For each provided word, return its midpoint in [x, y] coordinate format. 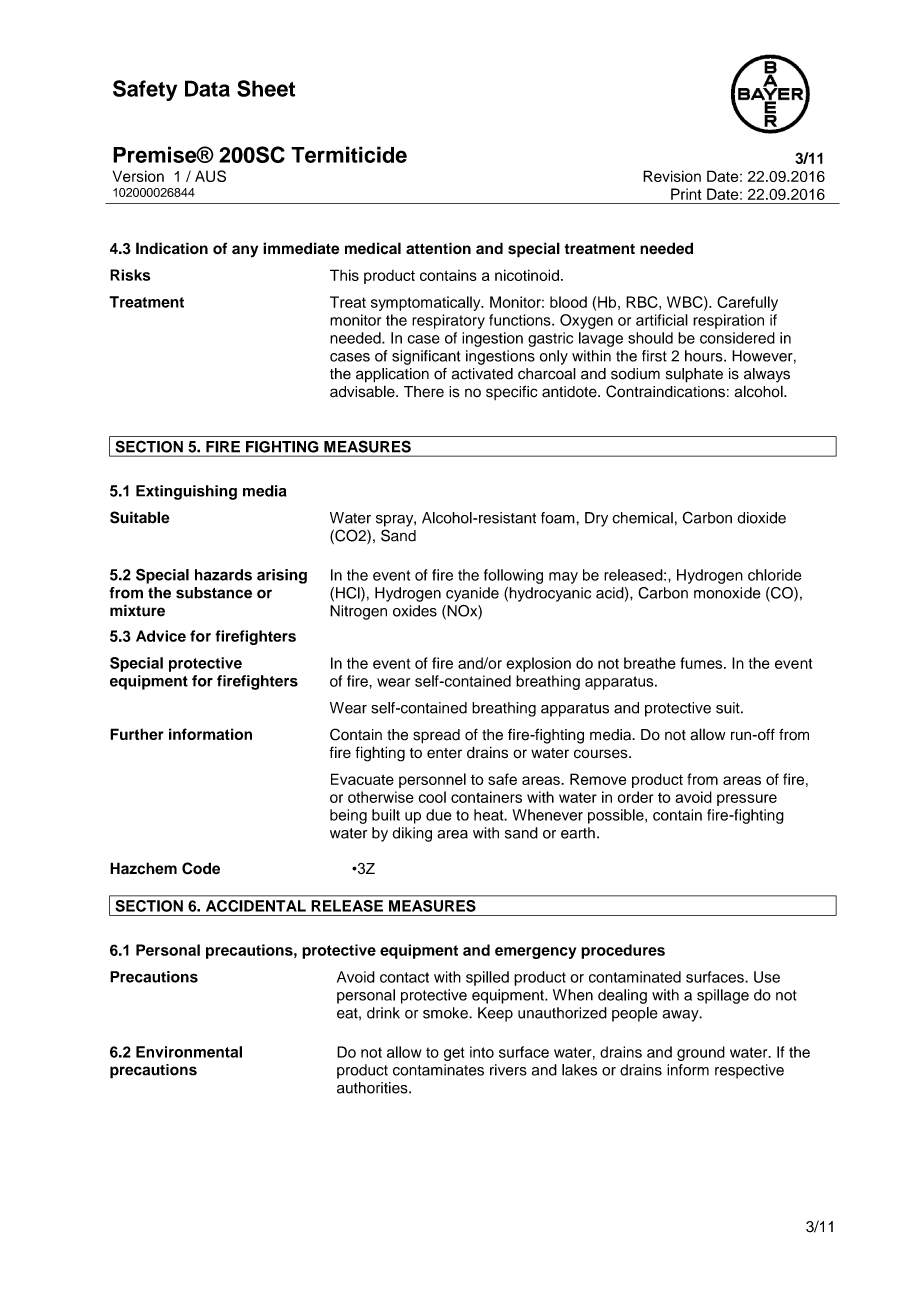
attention [438, 248]
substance [214, 593]
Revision [672, 176]
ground [701, 1053]
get [454, 1054]
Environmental [189, 1052]
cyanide [472, 594]
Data [207, 88]
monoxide [727, 593]
